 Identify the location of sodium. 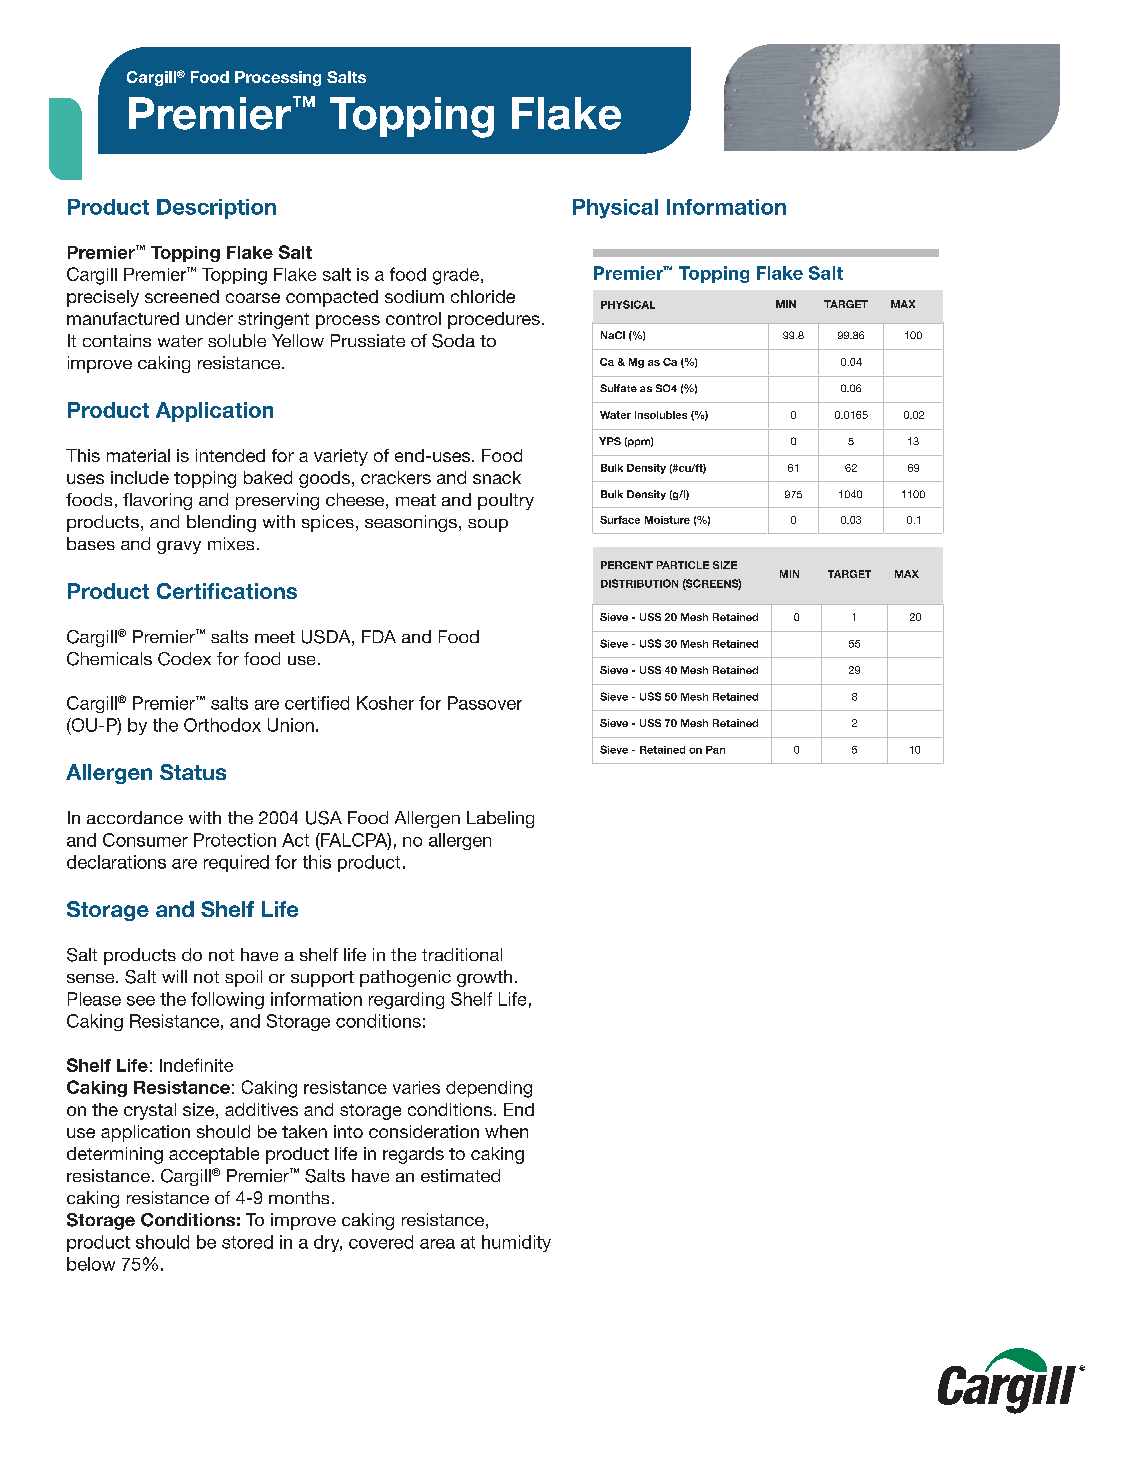
(414, 296).
